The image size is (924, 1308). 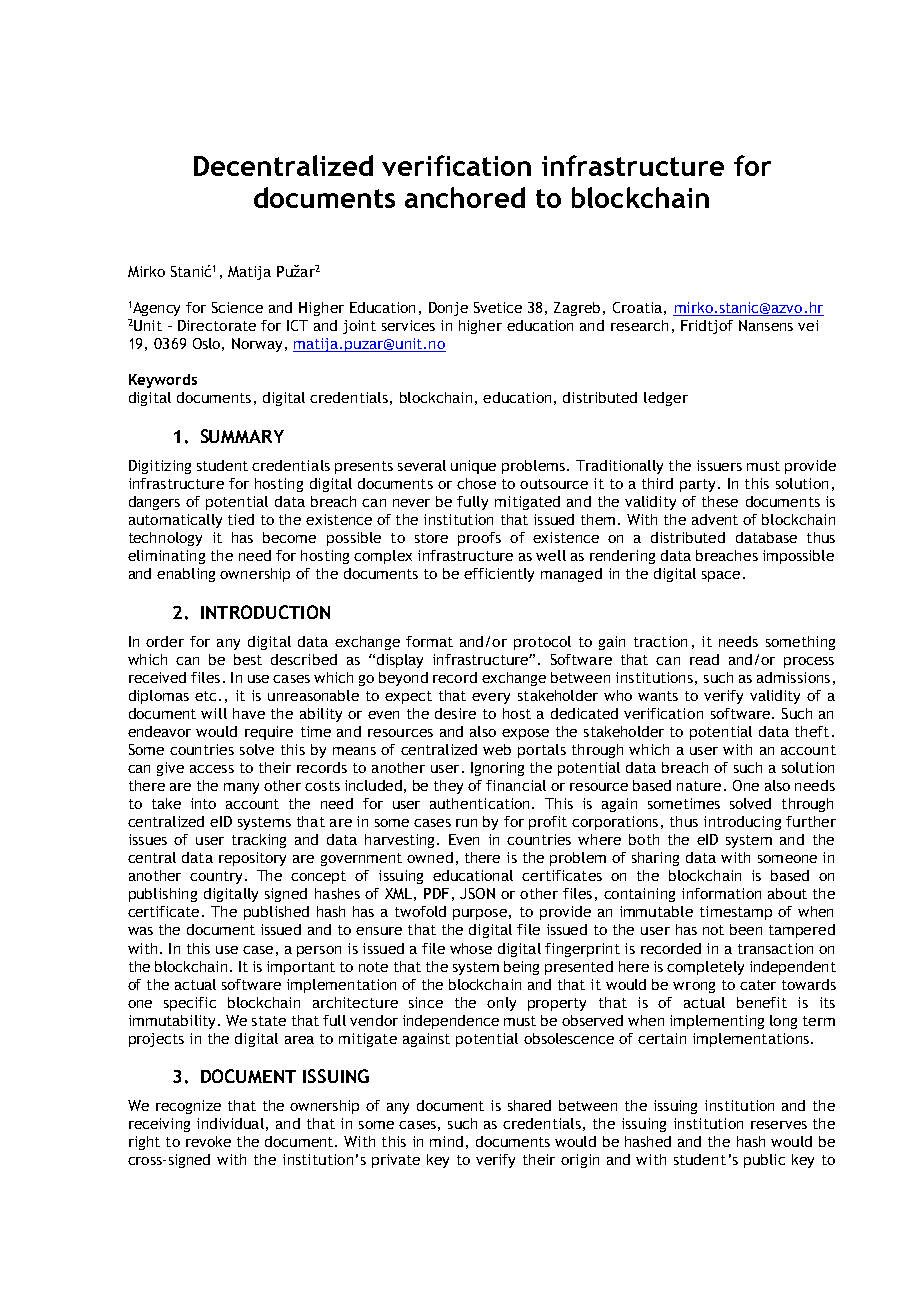 I want to click on vei, so click(x=808, y=325).
